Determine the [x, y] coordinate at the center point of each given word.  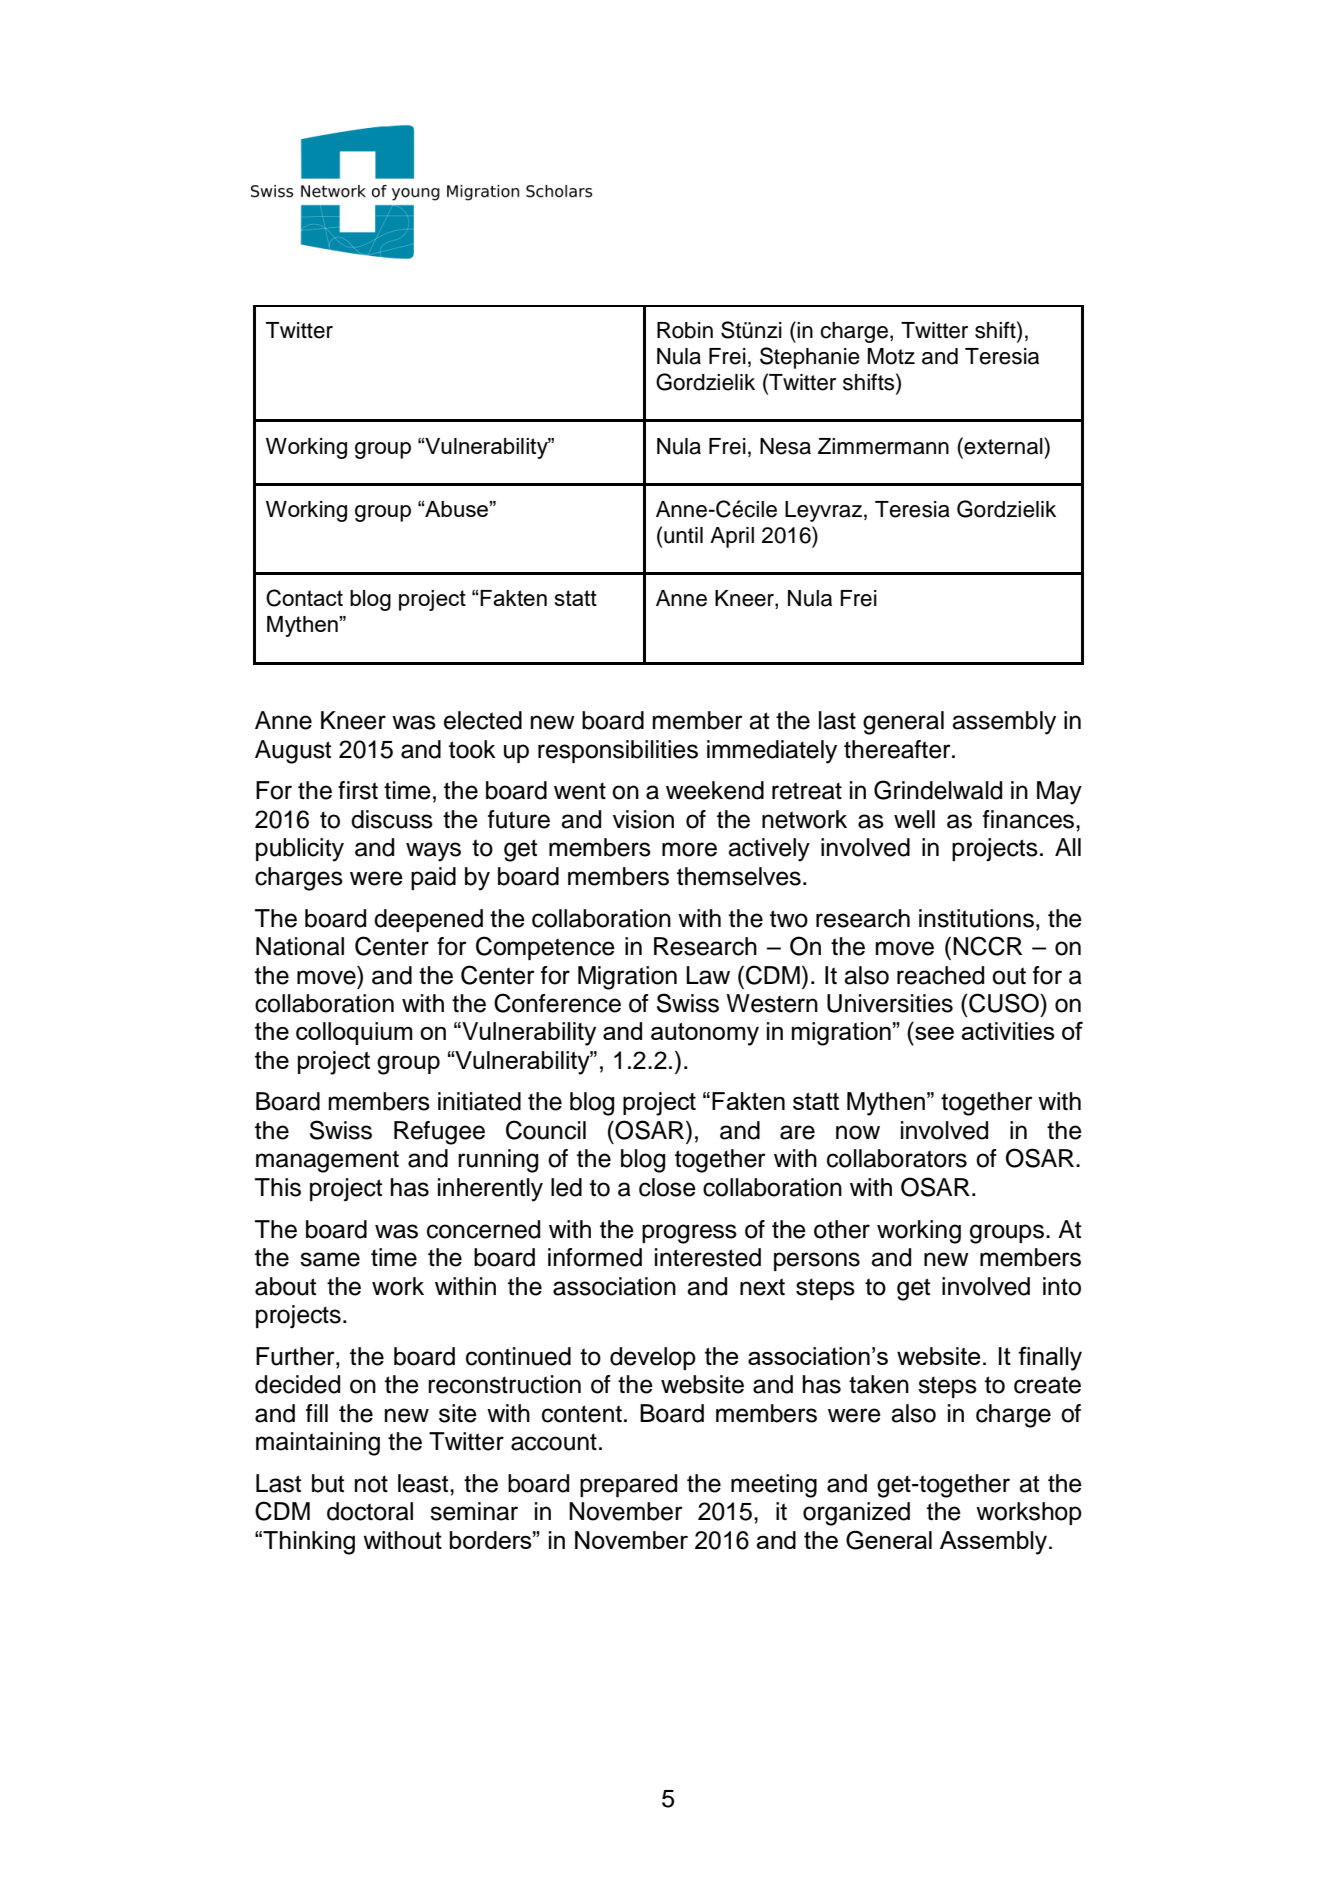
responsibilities [618, 751]
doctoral [370, 1511]
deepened [428, 920]
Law [708, 975]
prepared [628, 1485]
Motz [891, 356]
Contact [304, 598]
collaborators [897, 1158]
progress [689, 1234]
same [330, 1259]
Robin [685, 330]
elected [483, 720]
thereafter [898, 749]
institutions [978, 918]
